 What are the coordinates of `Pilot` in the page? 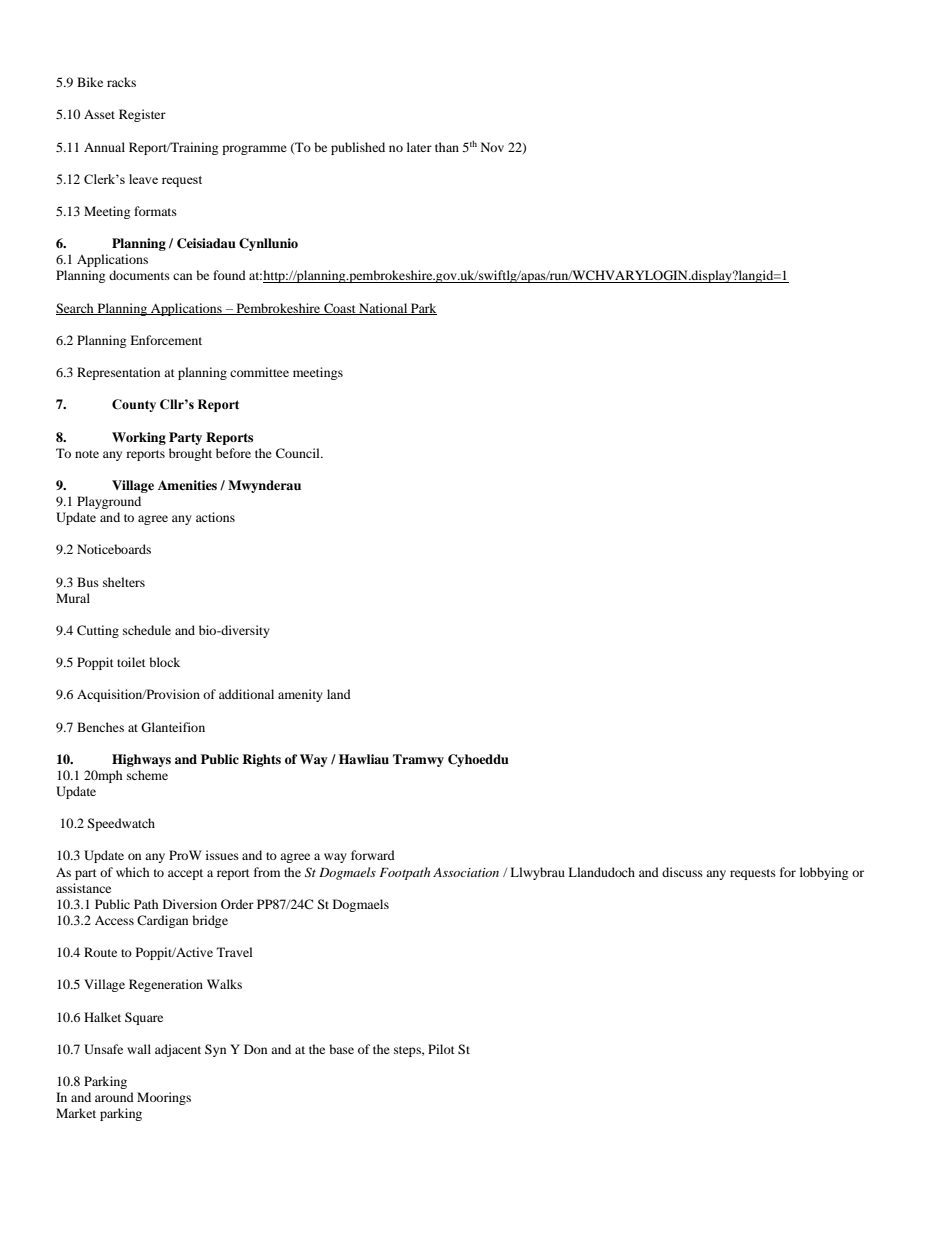 It's located at (441, 1049).
